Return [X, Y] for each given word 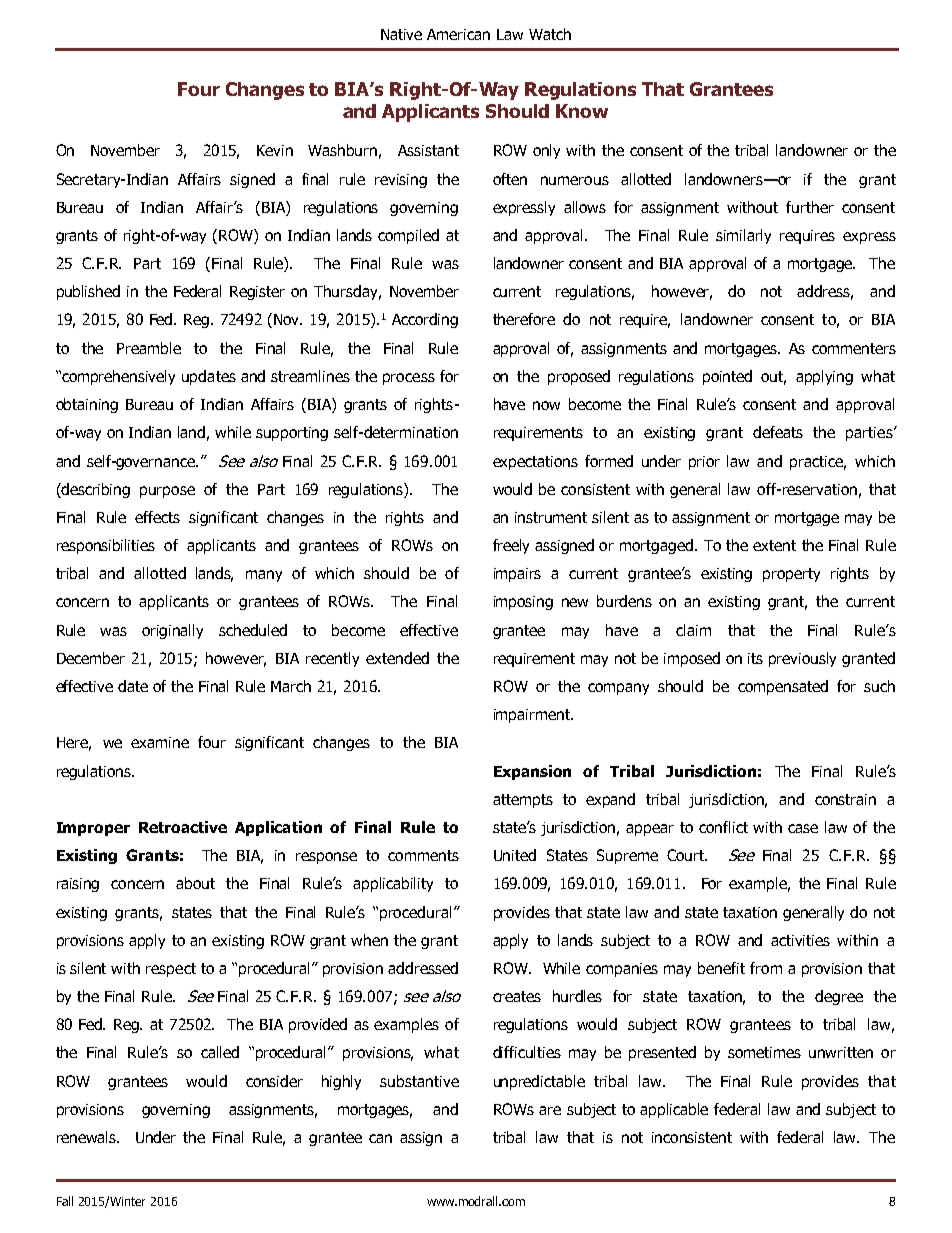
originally [172, 631]
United [515, 855]
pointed [727, 377]
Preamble [149, 348]
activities [800, 940]
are [550, 1110]
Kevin [275, 150]
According [425, 320]
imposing [523, 603]
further [810, 207]
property [791, 575]
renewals [88, 1137]
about [195, 883]
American [458, 34]
